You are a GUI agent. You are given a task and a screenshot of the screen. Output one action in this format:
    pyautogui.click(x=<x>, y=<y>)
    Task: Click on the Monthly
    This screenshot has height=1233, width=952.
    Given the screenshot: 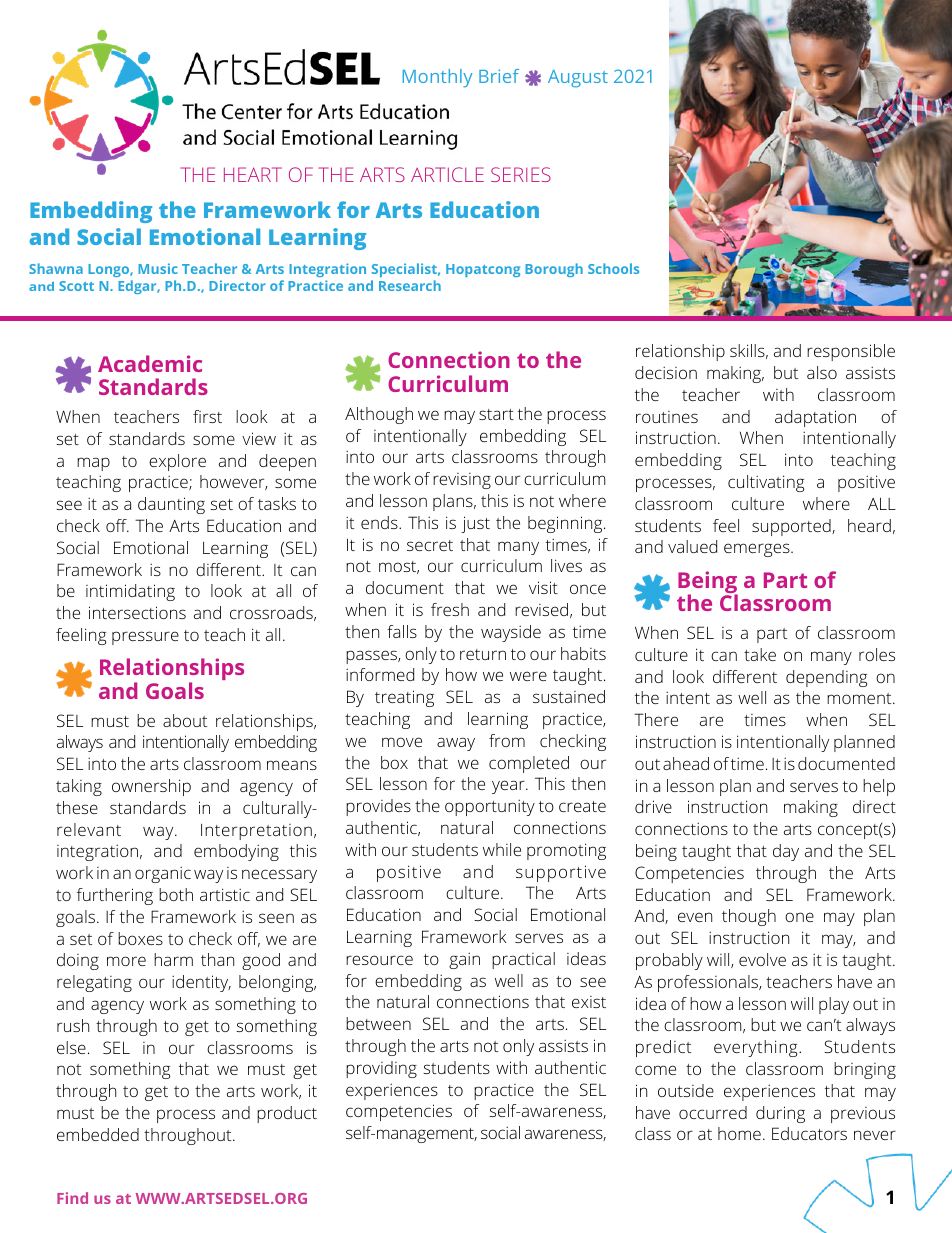 What is the action you would take?
    pyautogui.click(x=438, y=78)
